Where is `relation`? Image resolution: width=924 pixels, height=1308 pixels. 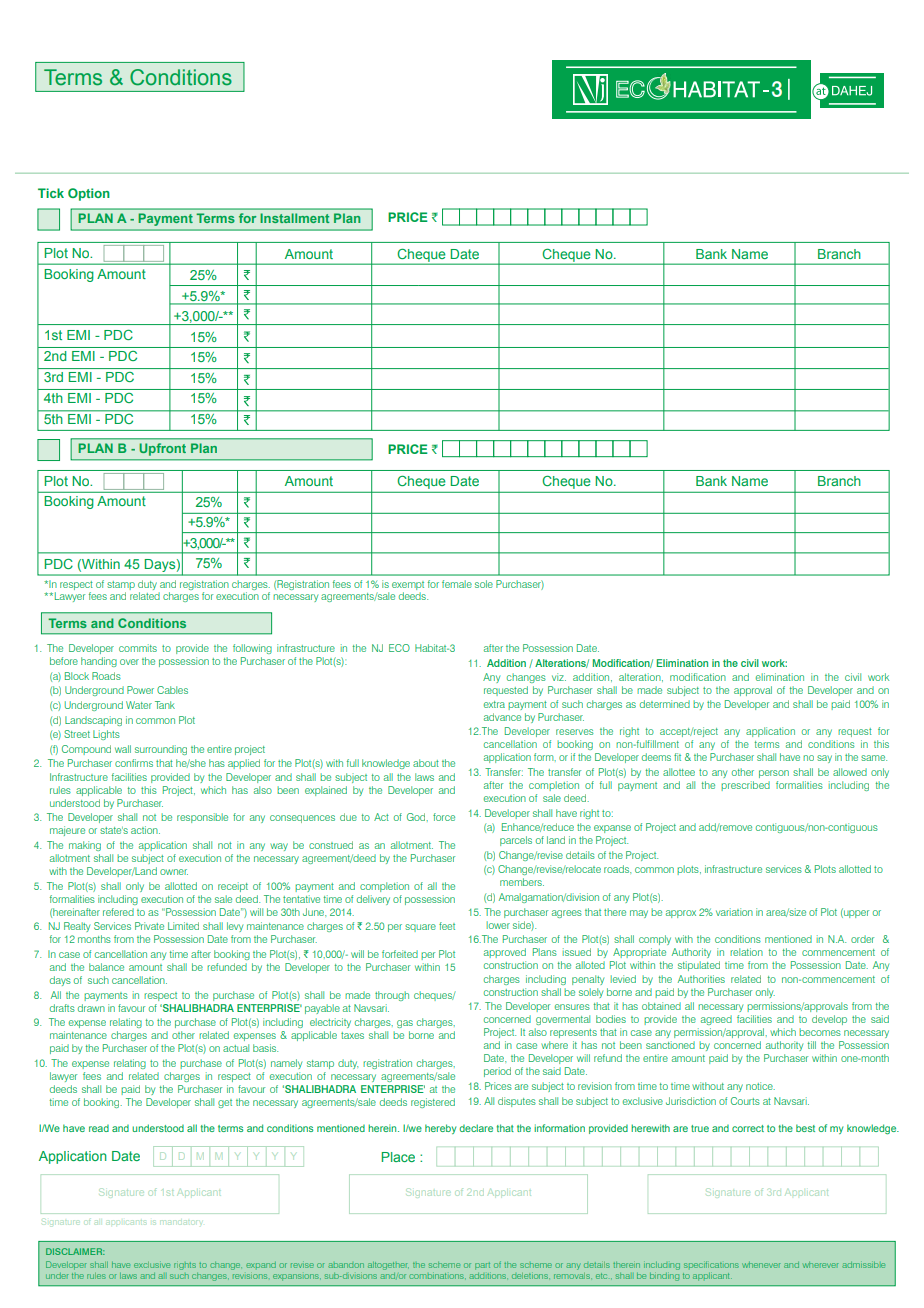
relation is located at coordinates (746, 952).
